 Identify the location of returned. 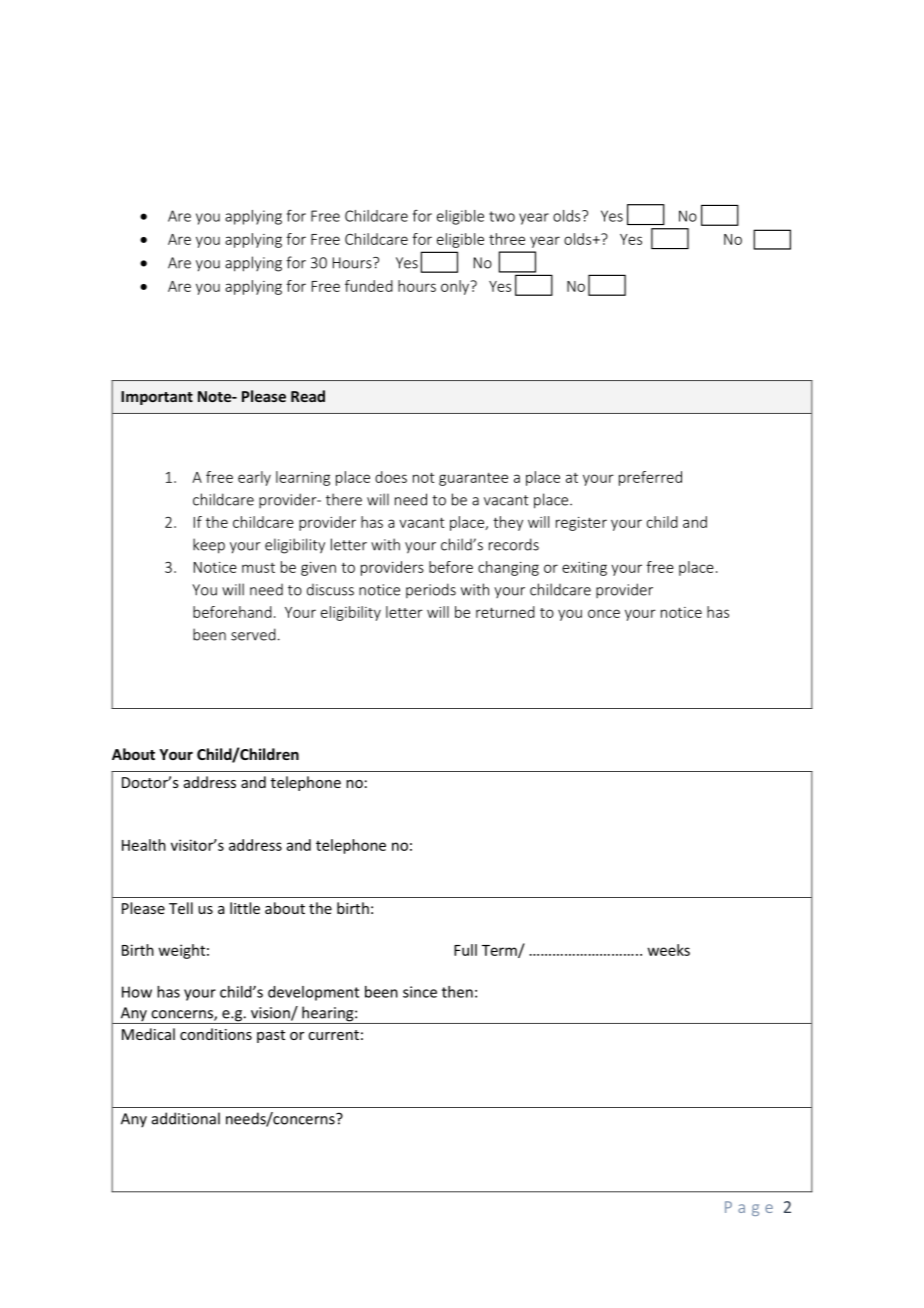
(505, 612).
